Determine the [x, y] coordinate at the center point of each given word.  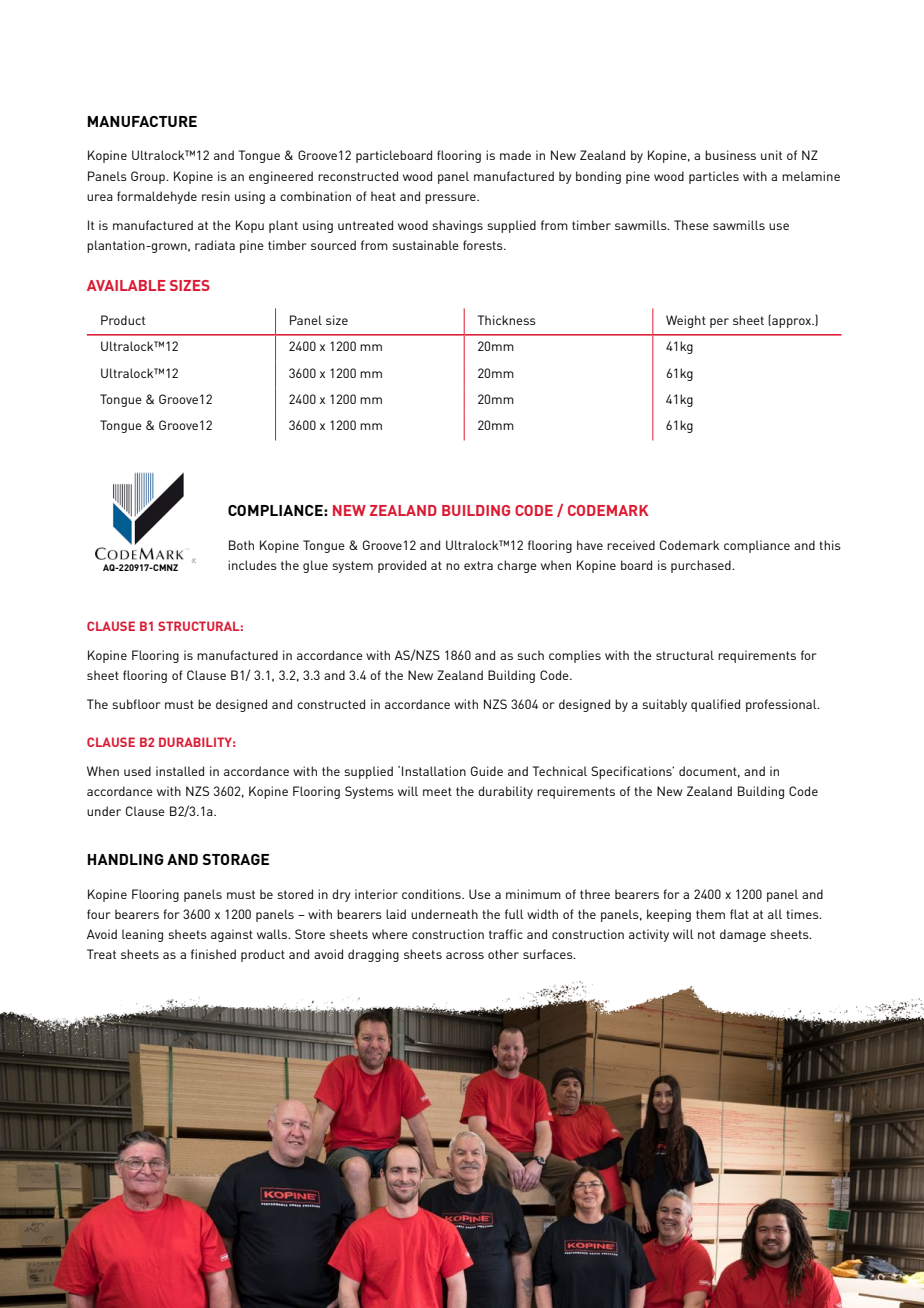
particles [714, 177]
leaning [142, 935]
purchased [702, 566]
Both [241, 545]
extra [478, 565]
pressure [451, 199]
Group [149, 177]
